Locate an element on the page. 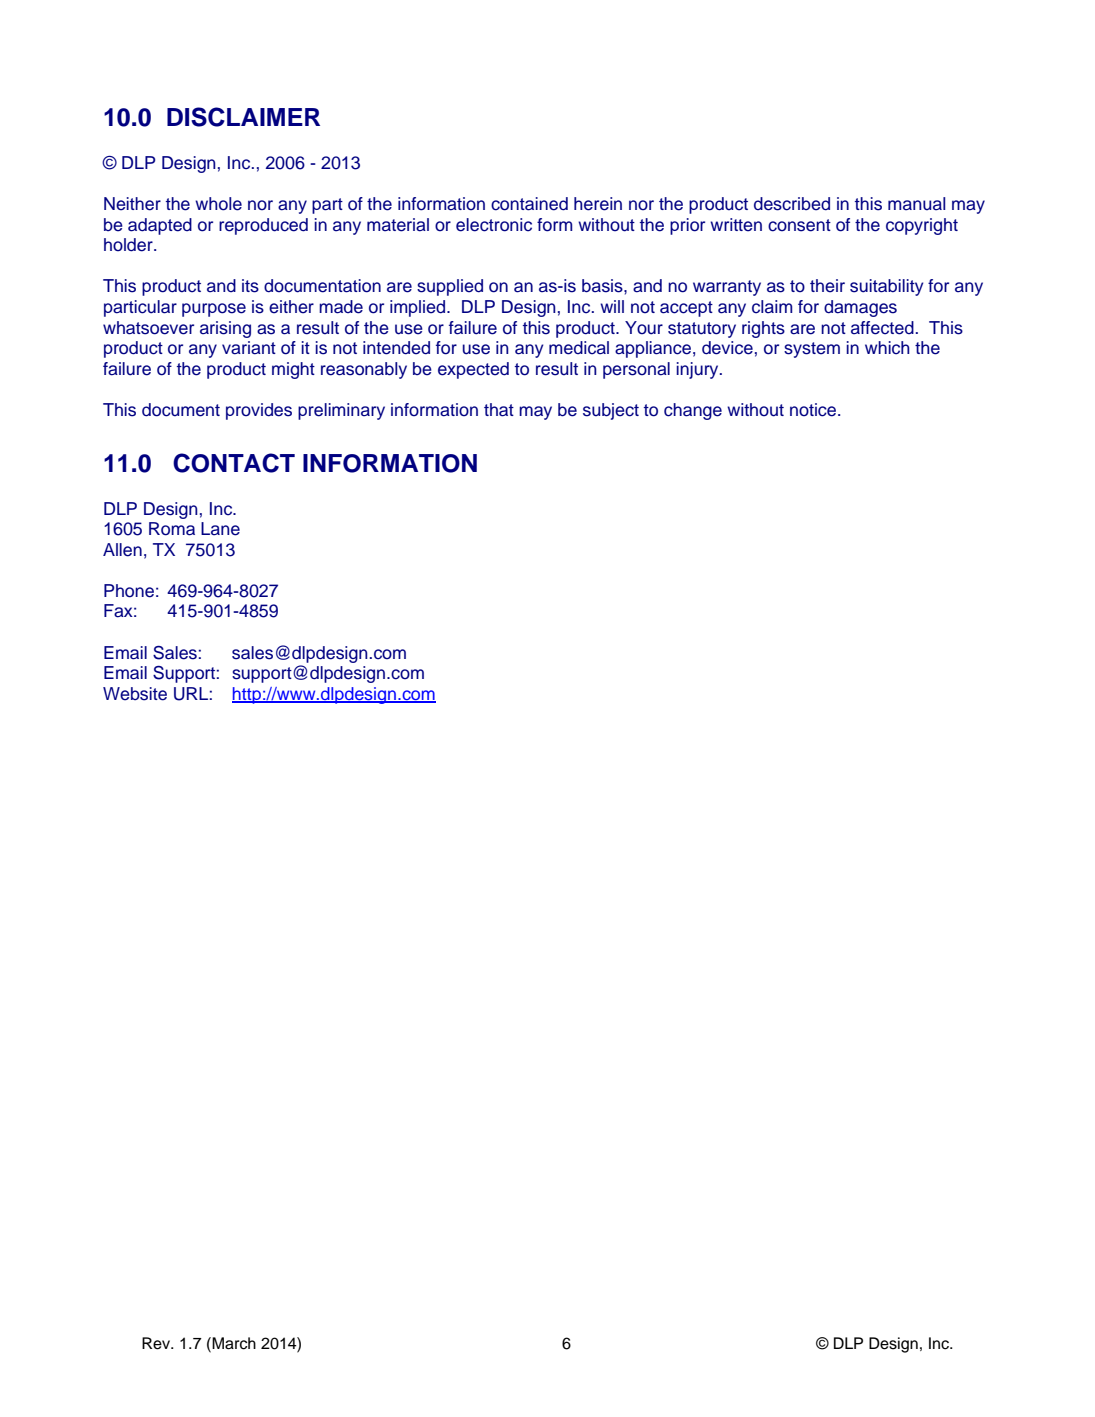  Lane is located at coordinates (220, 529).
